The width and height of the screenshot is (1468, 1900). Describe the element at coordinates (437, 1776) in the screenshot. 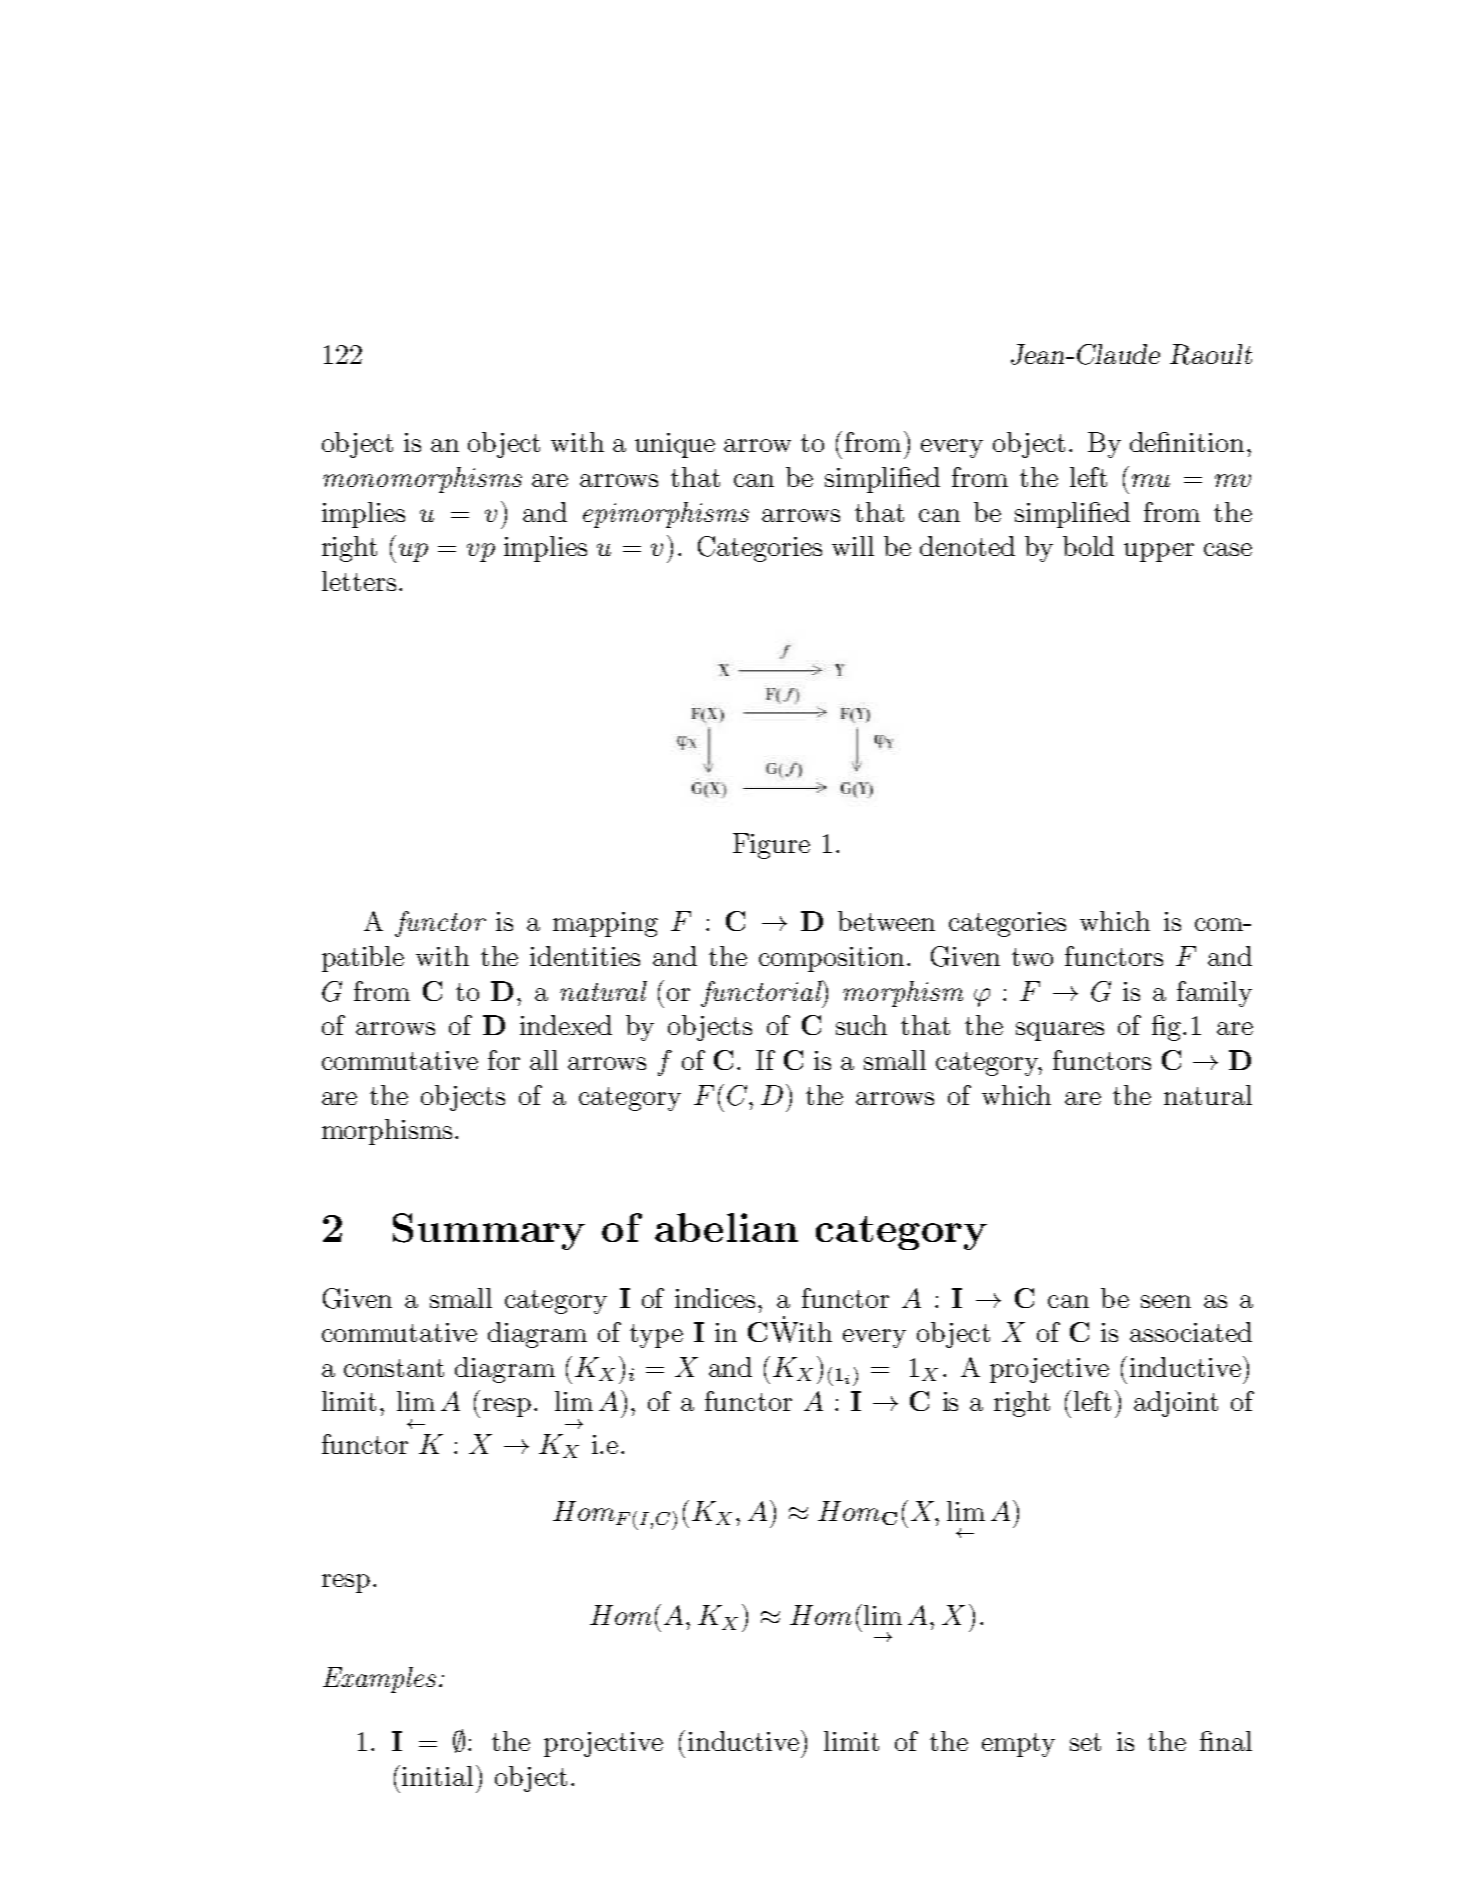

I see `initial` at that location.
